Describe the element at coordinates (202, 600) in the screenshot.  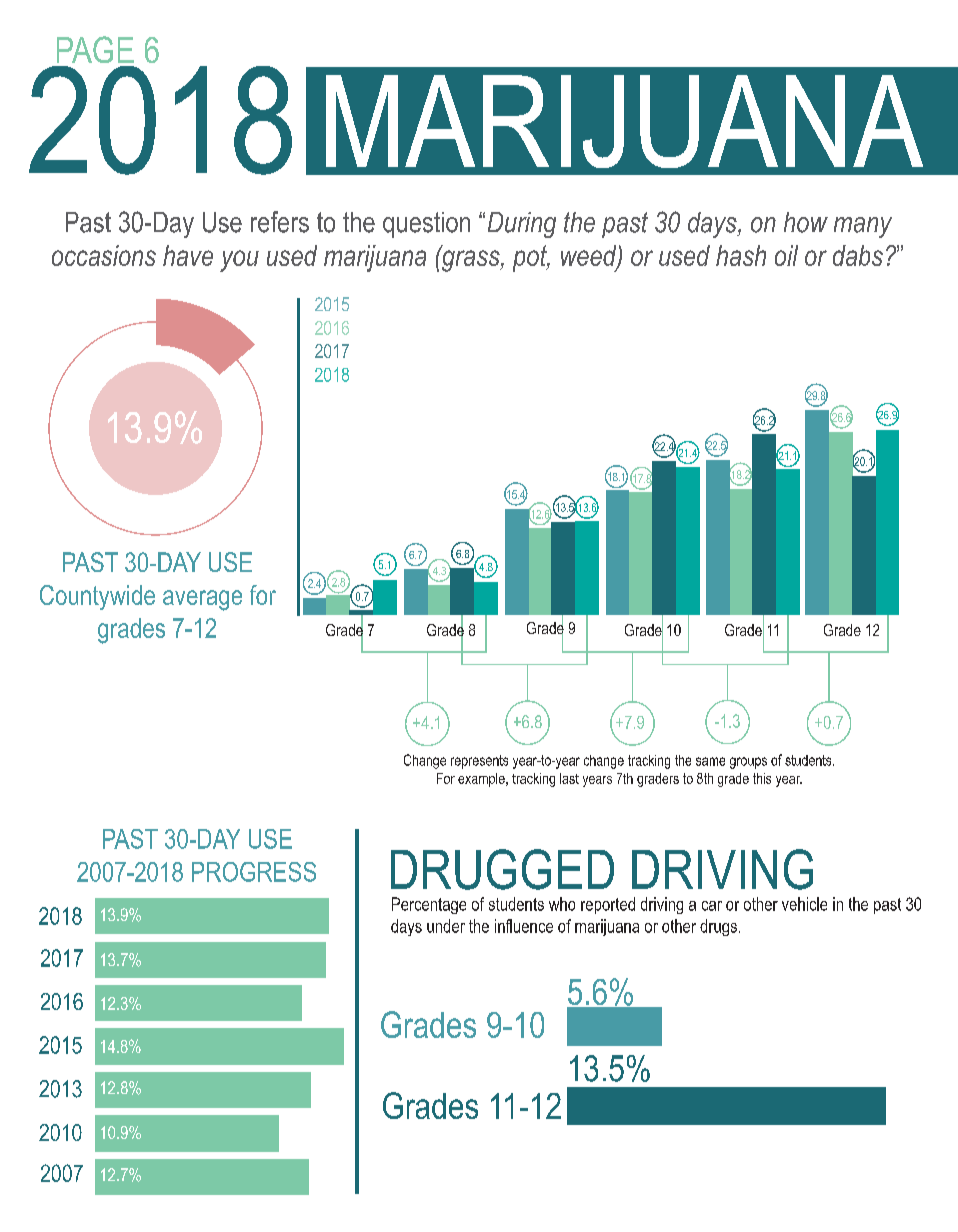
I see `average` at that location.
